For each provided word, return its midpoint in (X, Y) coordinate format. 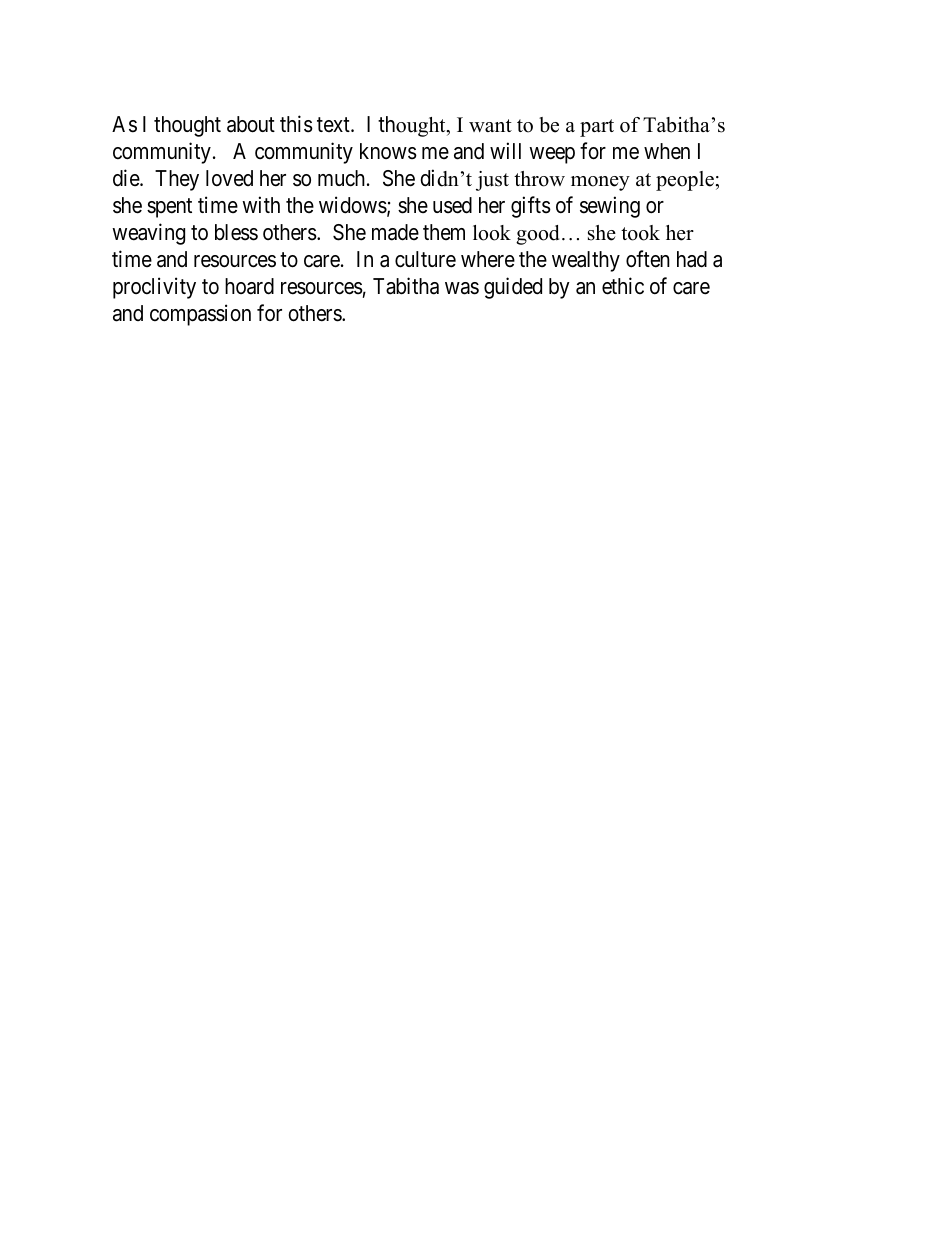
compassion (200, 315)
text (334, 124)
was (462, 288)
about (251, 124)
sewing (610, 207)
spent (169, 208)
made (395, 232)
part (597, 128)
